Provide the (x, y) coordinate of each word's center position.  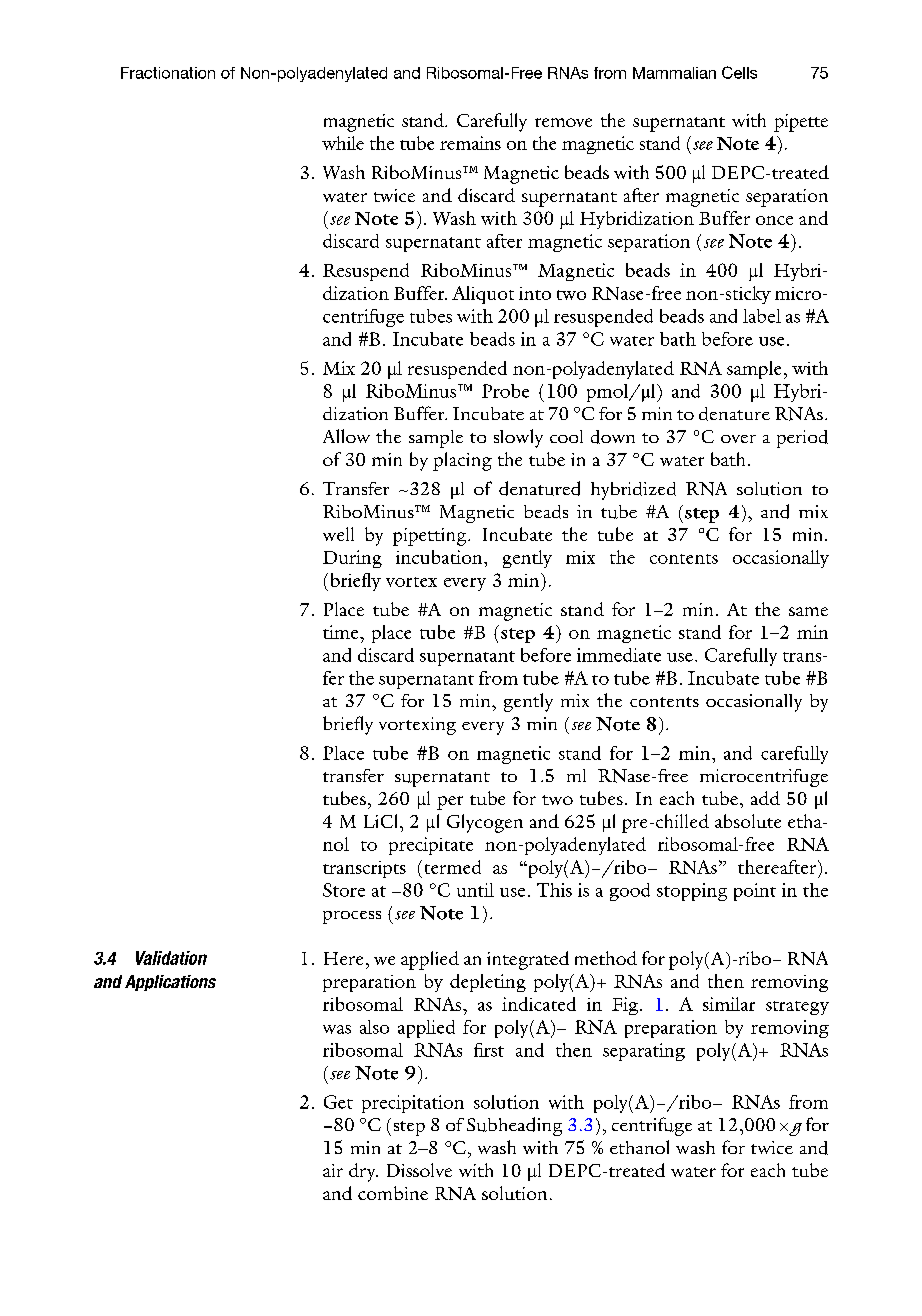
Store (344, 890)
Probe (505, 391)
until (475, 890)
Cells (739, 72)
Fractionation (168, 73)
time (342, 632)
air (333, 1170)
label (762, 316)
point (755, 892)
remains (470, 143)
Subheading (514, 1126)
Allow (346, 436)
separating (644, 1052)
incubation (440, 557)
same (808, 611)
